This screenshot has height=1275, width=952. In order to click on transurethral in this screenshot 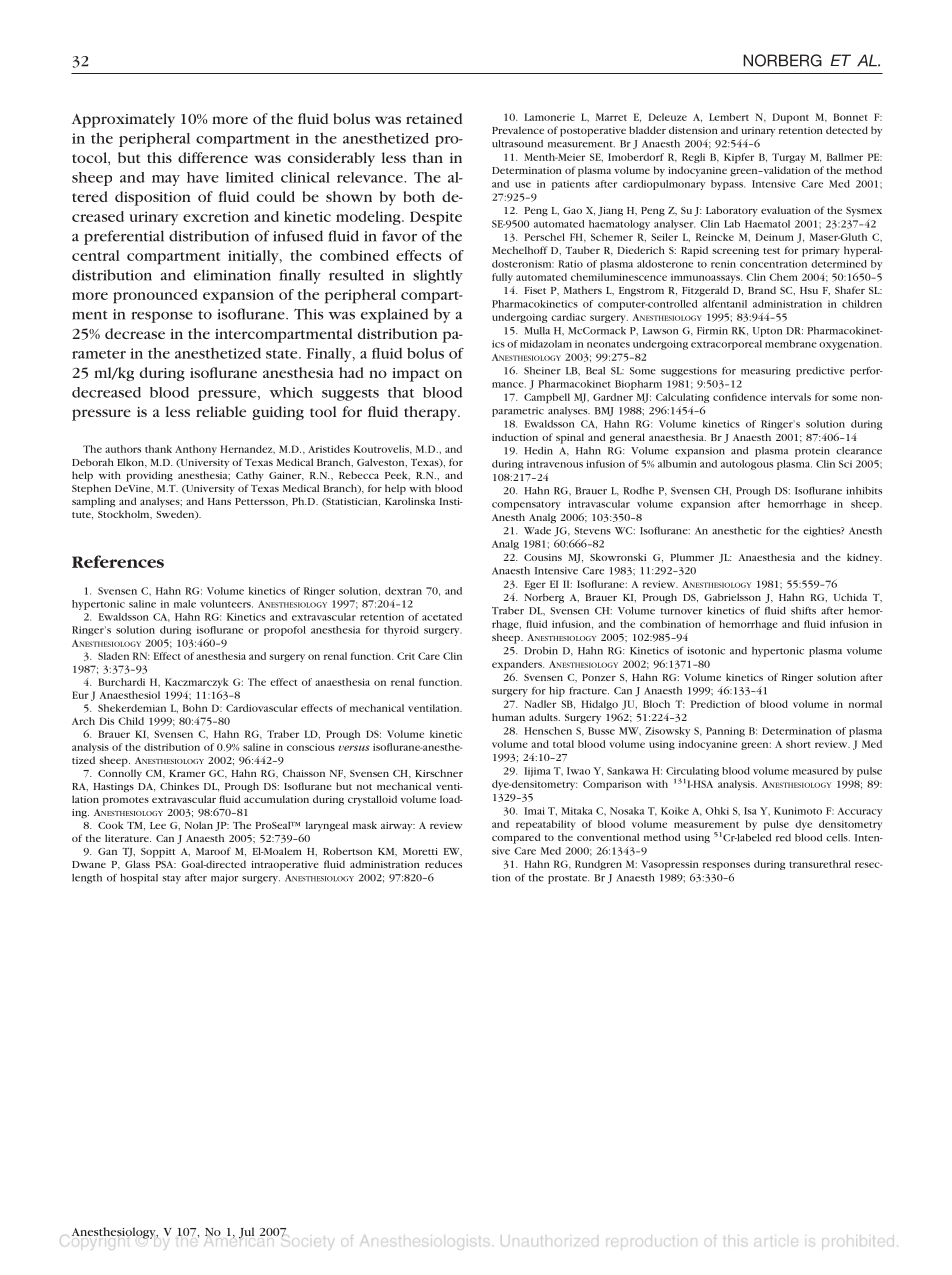, I will do `click(820, 864)`.
